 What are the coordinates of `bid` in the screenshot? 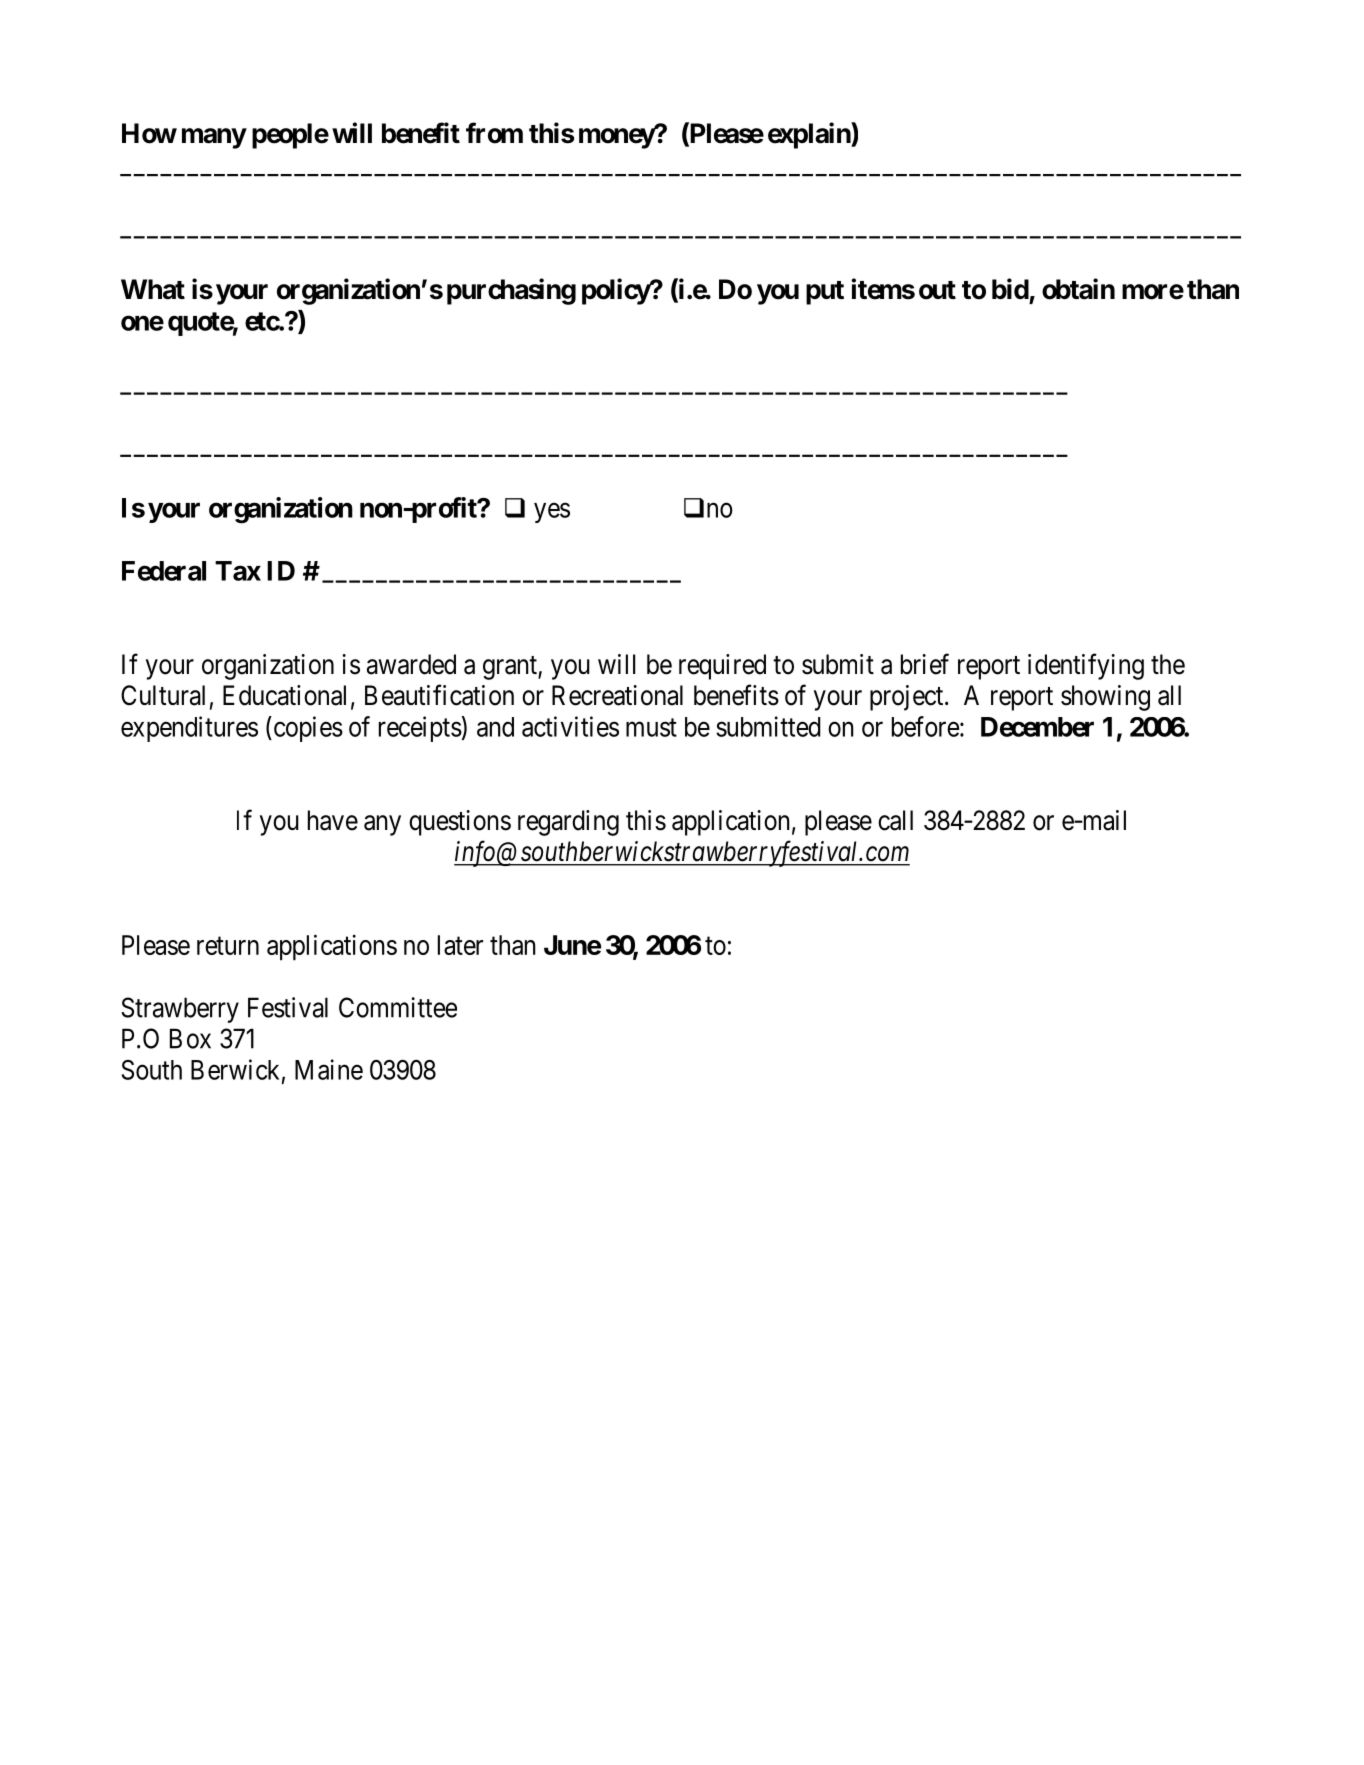 It's located at (1010, 289).
